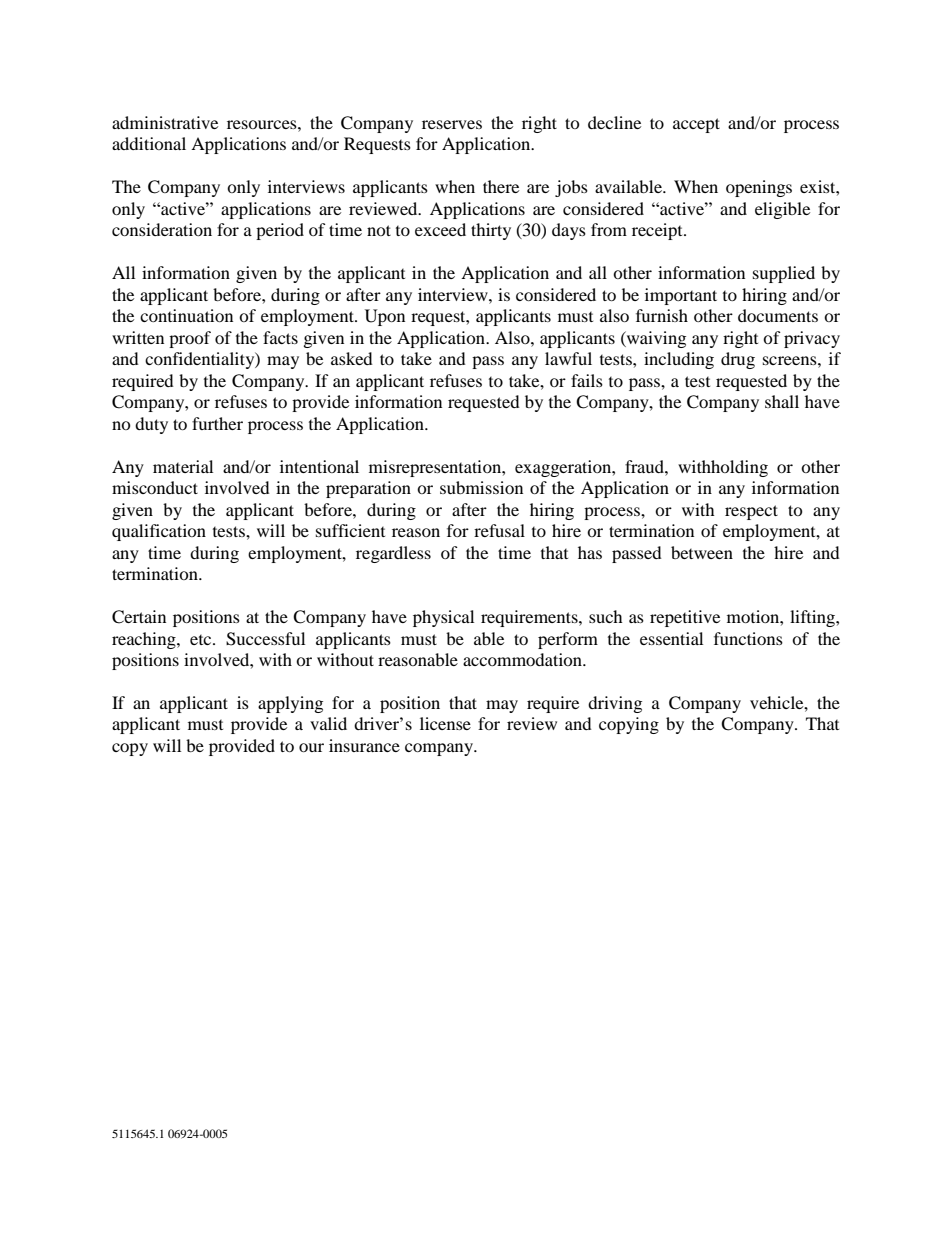  I want to click on license, so click(445, 723).
